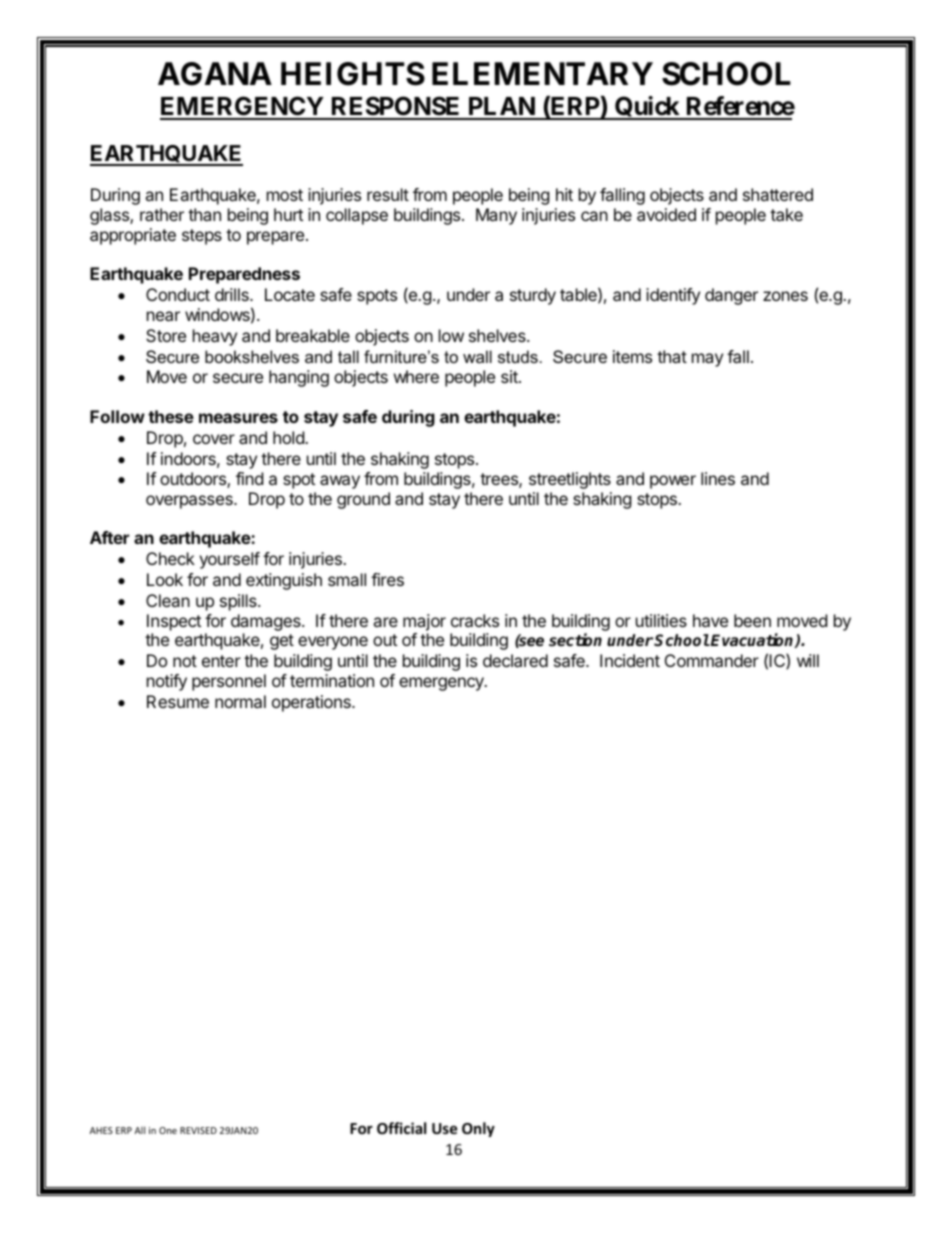 The image size is (952, 1233). What do you see at coordinates (707, 360) in the screenshot?
I see `may` at bounding box center [707, 360].
